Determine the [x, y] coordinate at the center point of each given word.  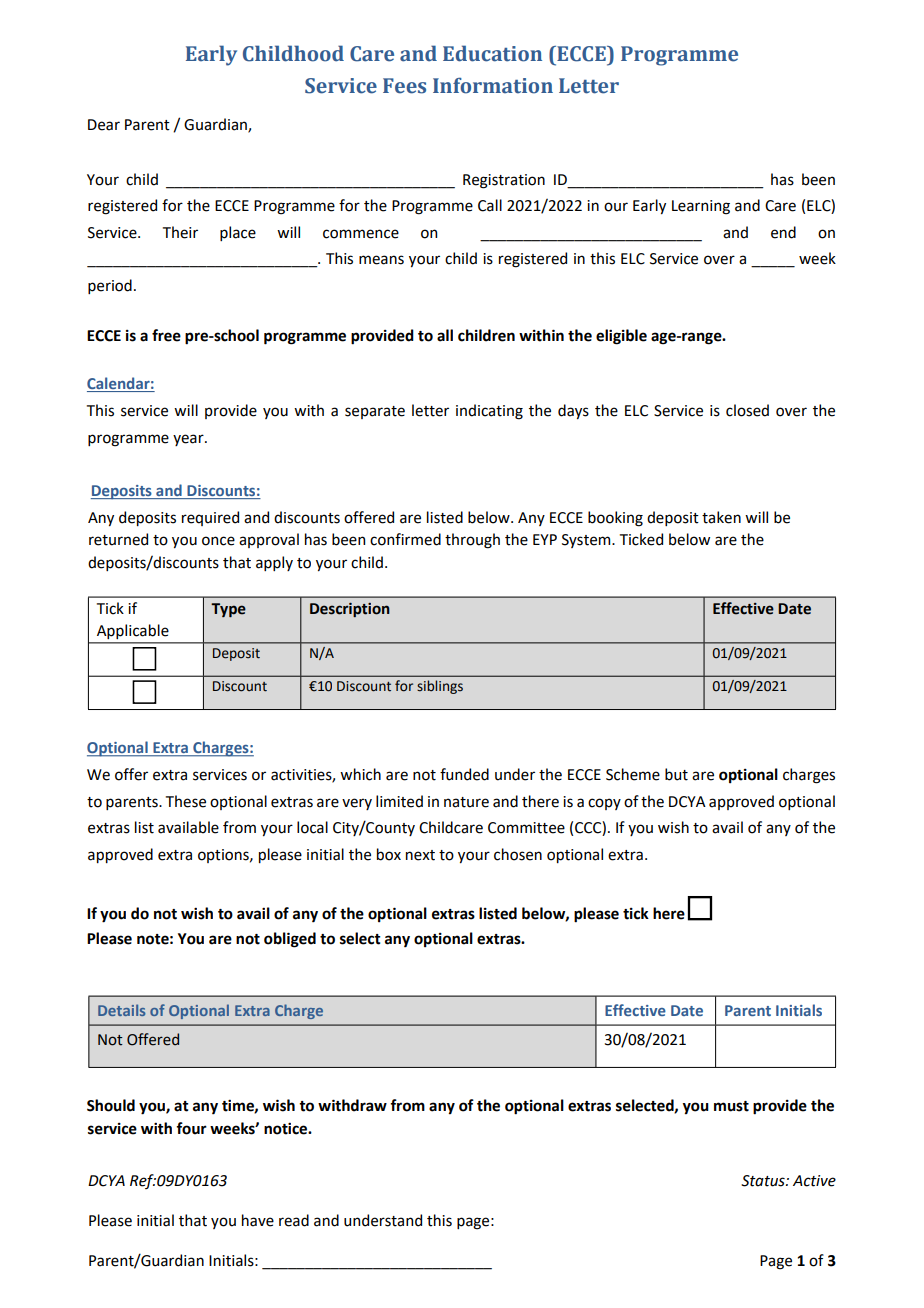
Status [764, 1181]
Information [493, 85]
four [191, 1128]
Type [228, 610]
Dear [104, 125]
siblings [440, 687]
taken [721, 517]
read [294, 1220]
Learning [701, 207]
